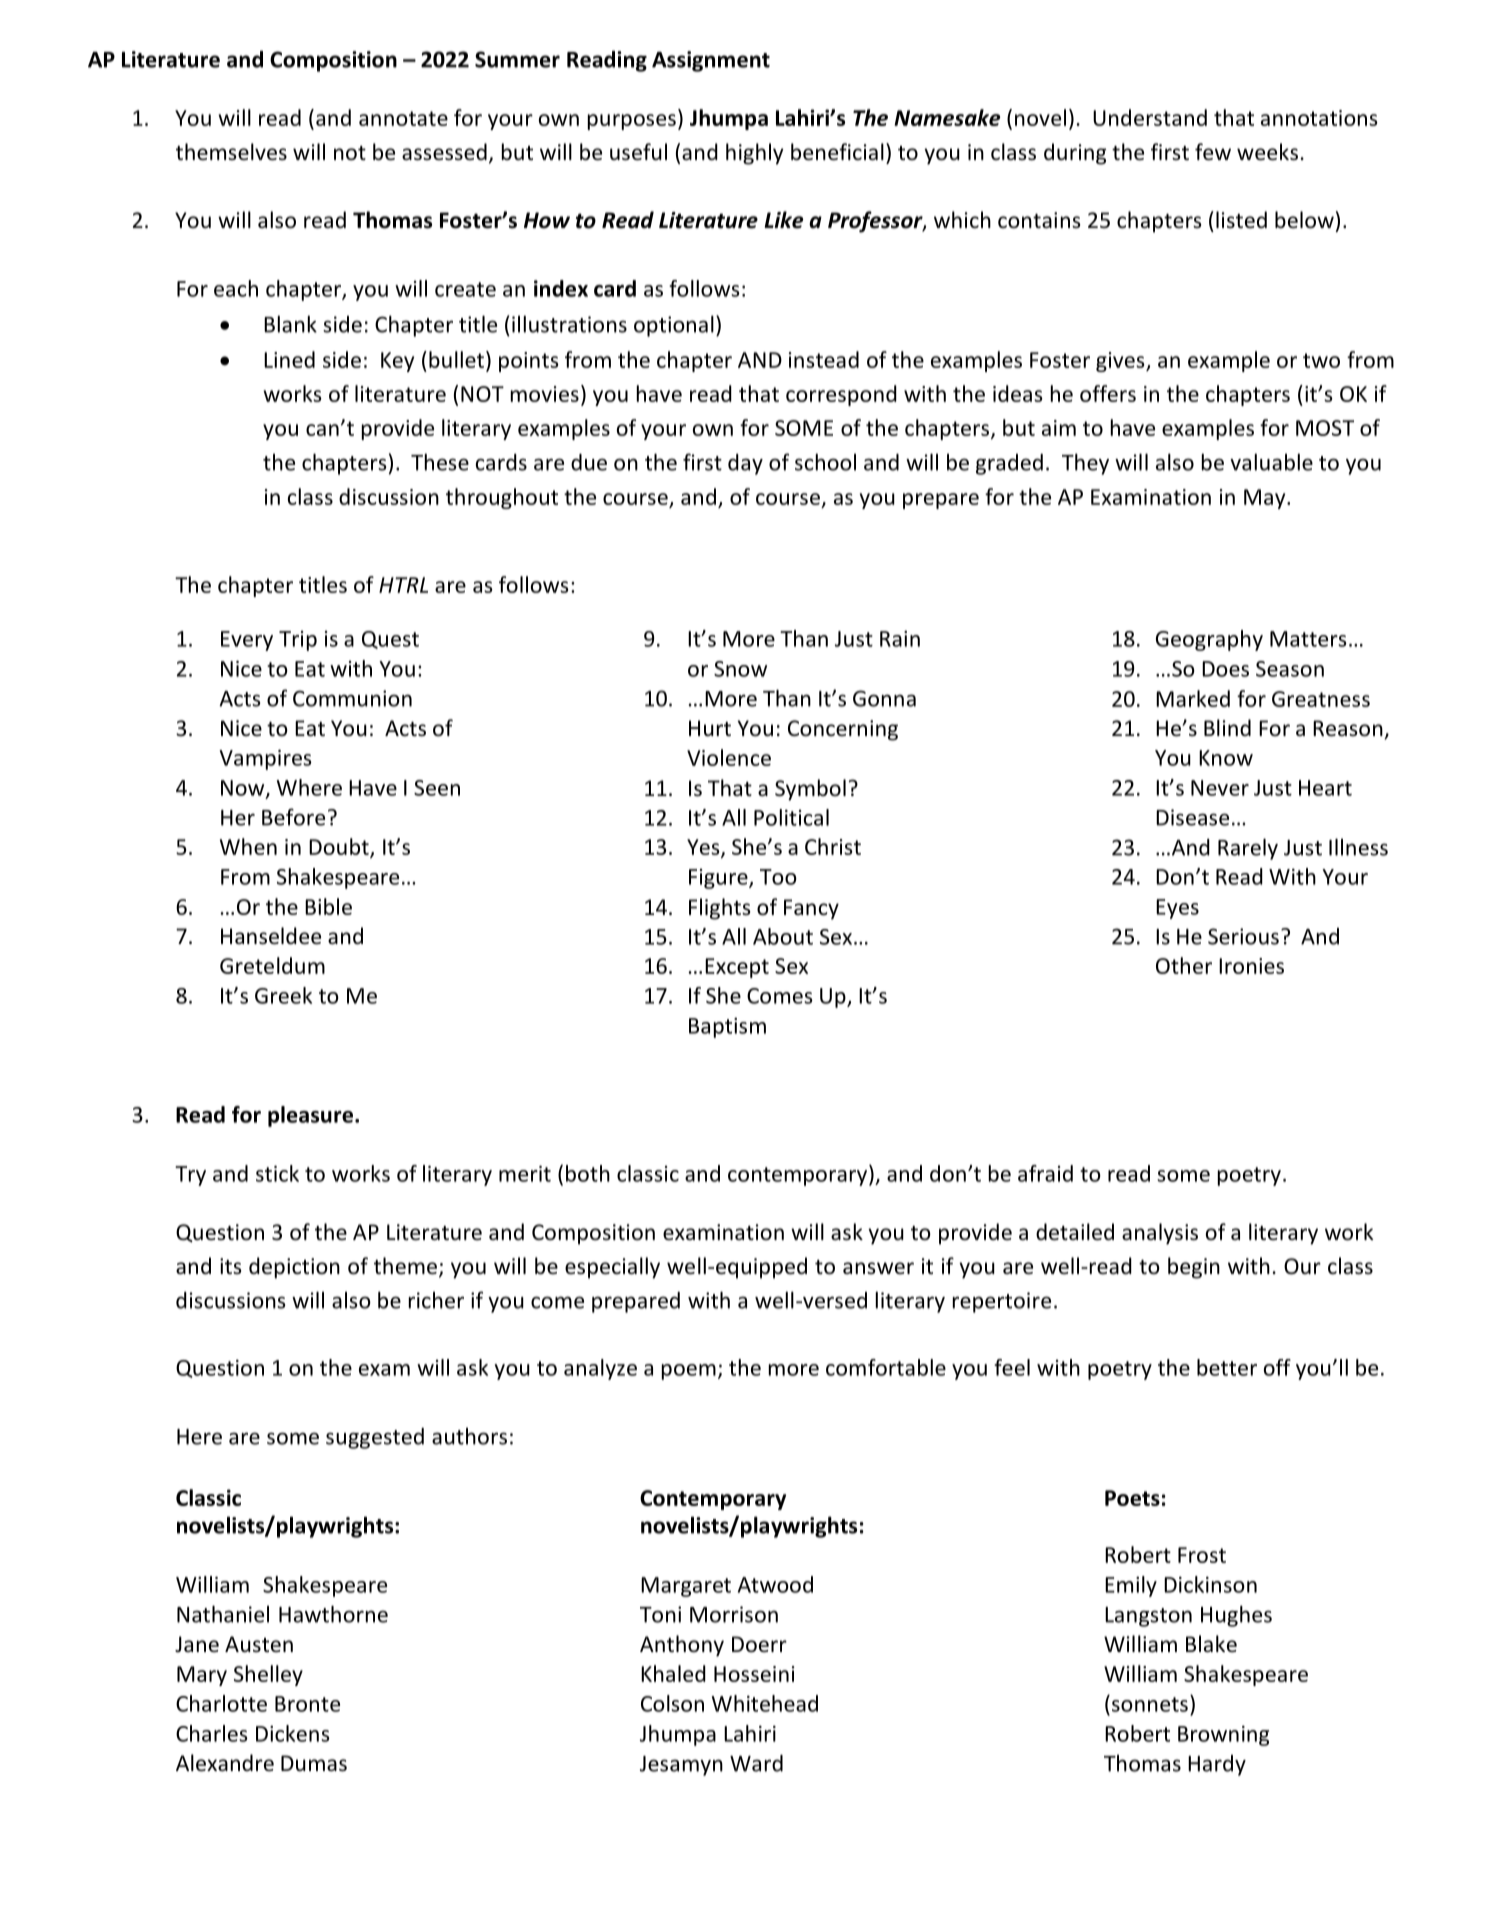 This screenshot has width=1491, height=1930. I want to click on Dickens, so click(293, 1733).
